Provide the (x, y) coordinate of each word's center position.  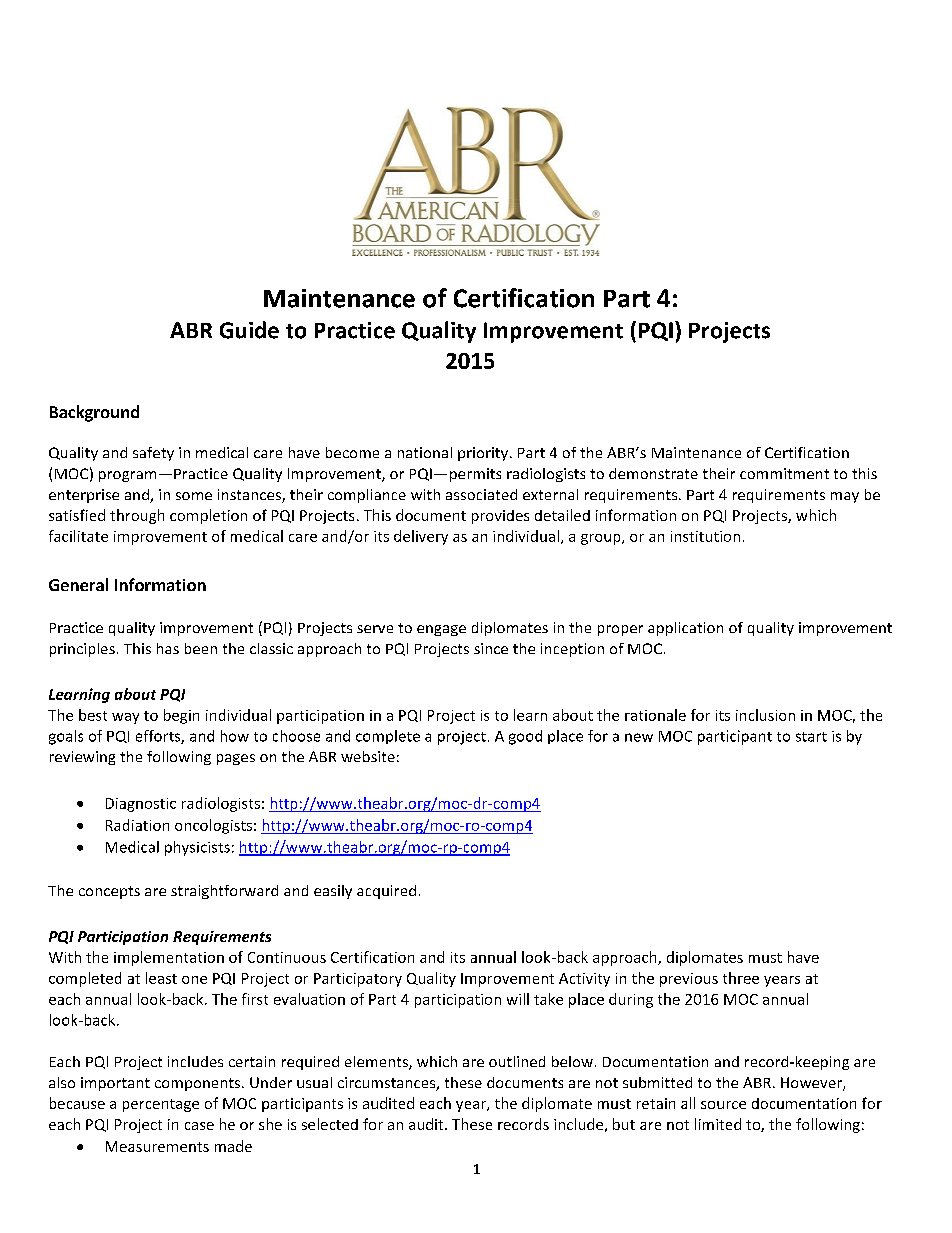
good (525, 737)
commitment (784, 473)
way (125, 718)
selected (330, 1124)
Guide (249, 330)
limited (718, 1124)
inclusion (765, 715)
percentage (161, 1105)
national (425, 452)
